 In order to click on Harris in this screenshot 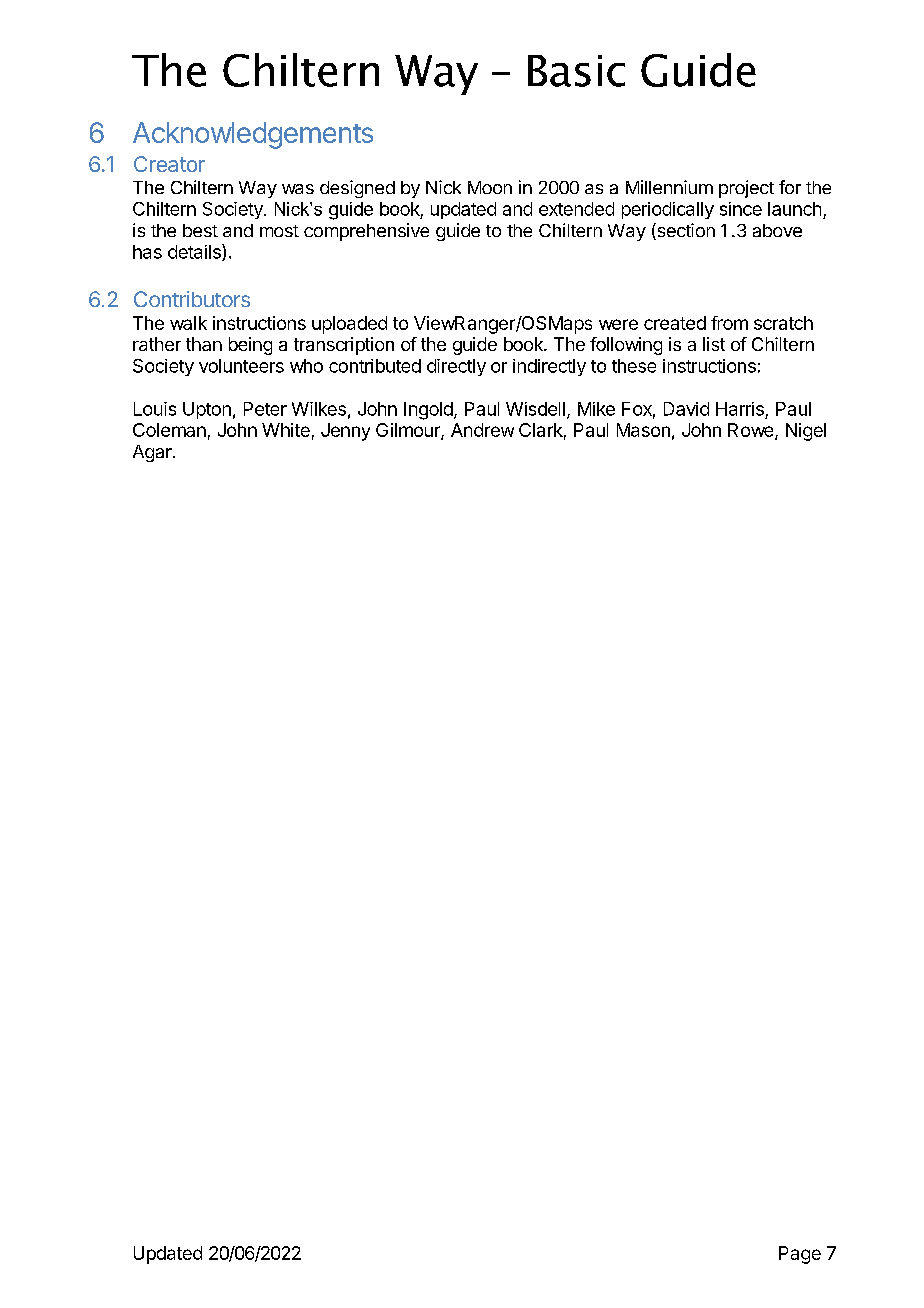, I will do `click(740, 409)`.
